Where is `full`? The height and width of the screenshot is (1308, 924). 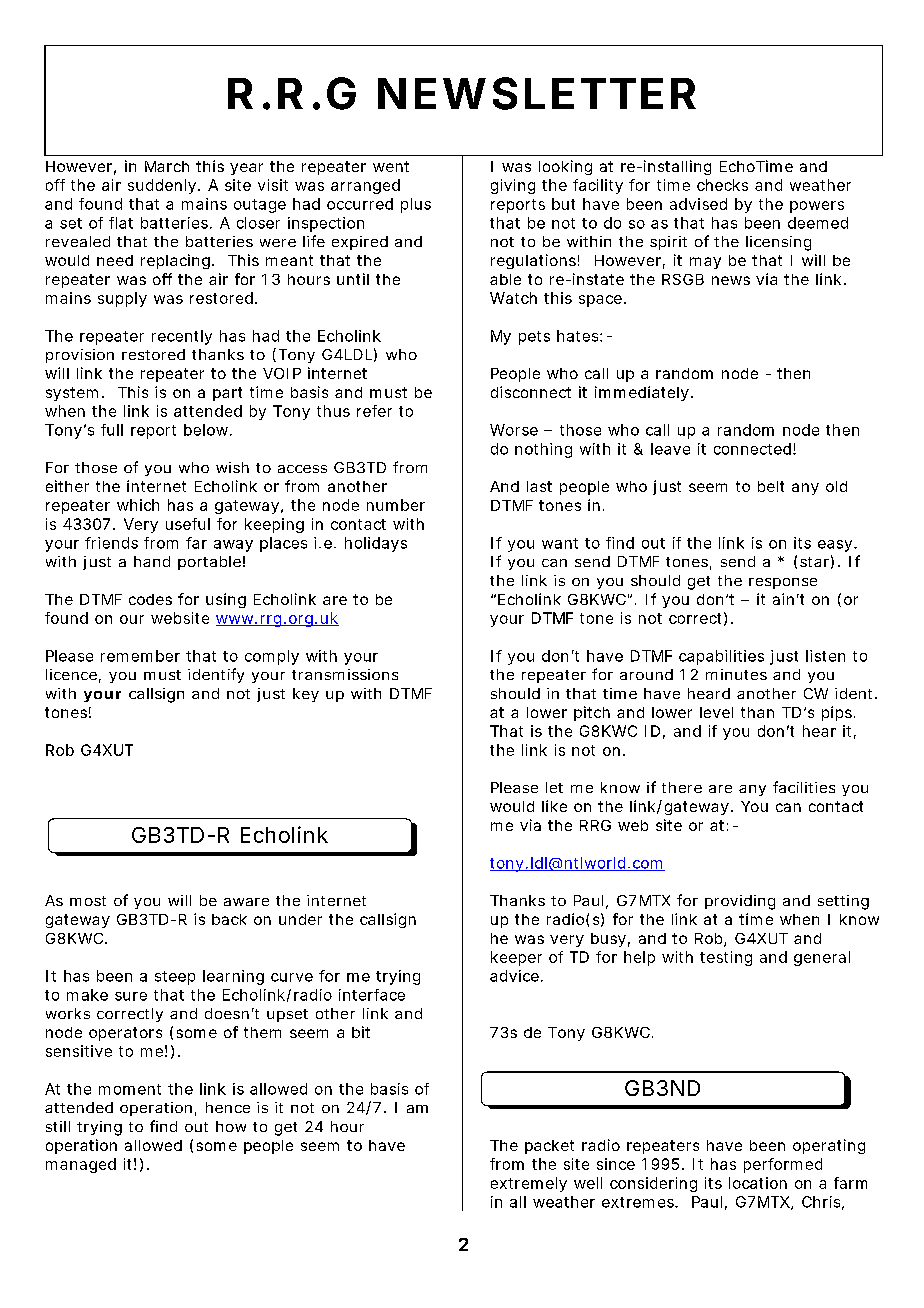 full is located at coordinates (112, 430).
